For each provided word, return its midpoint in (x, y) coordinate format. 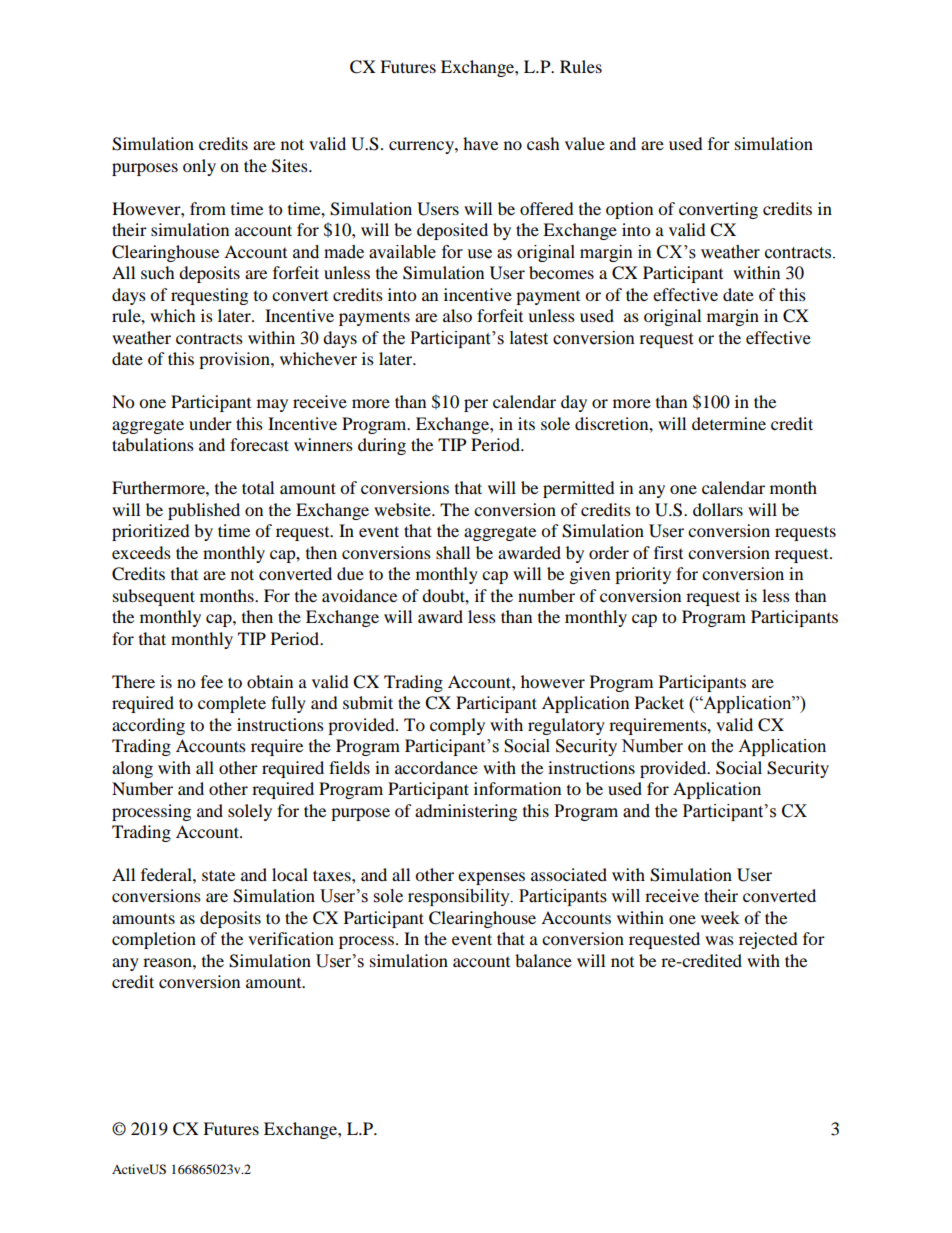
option (629, 210)
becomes (561, 272)
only (199, 167)
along (132, 769)
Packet (659, 702)
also (457, 315)
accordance (436, 767)
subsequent (154, 597)
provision (235, 360)
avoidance (359, 595)
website (403, 509)
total (258, 487)
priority (643, 575)
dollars (718, 509)
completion (154, 940)
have (480, 143)
